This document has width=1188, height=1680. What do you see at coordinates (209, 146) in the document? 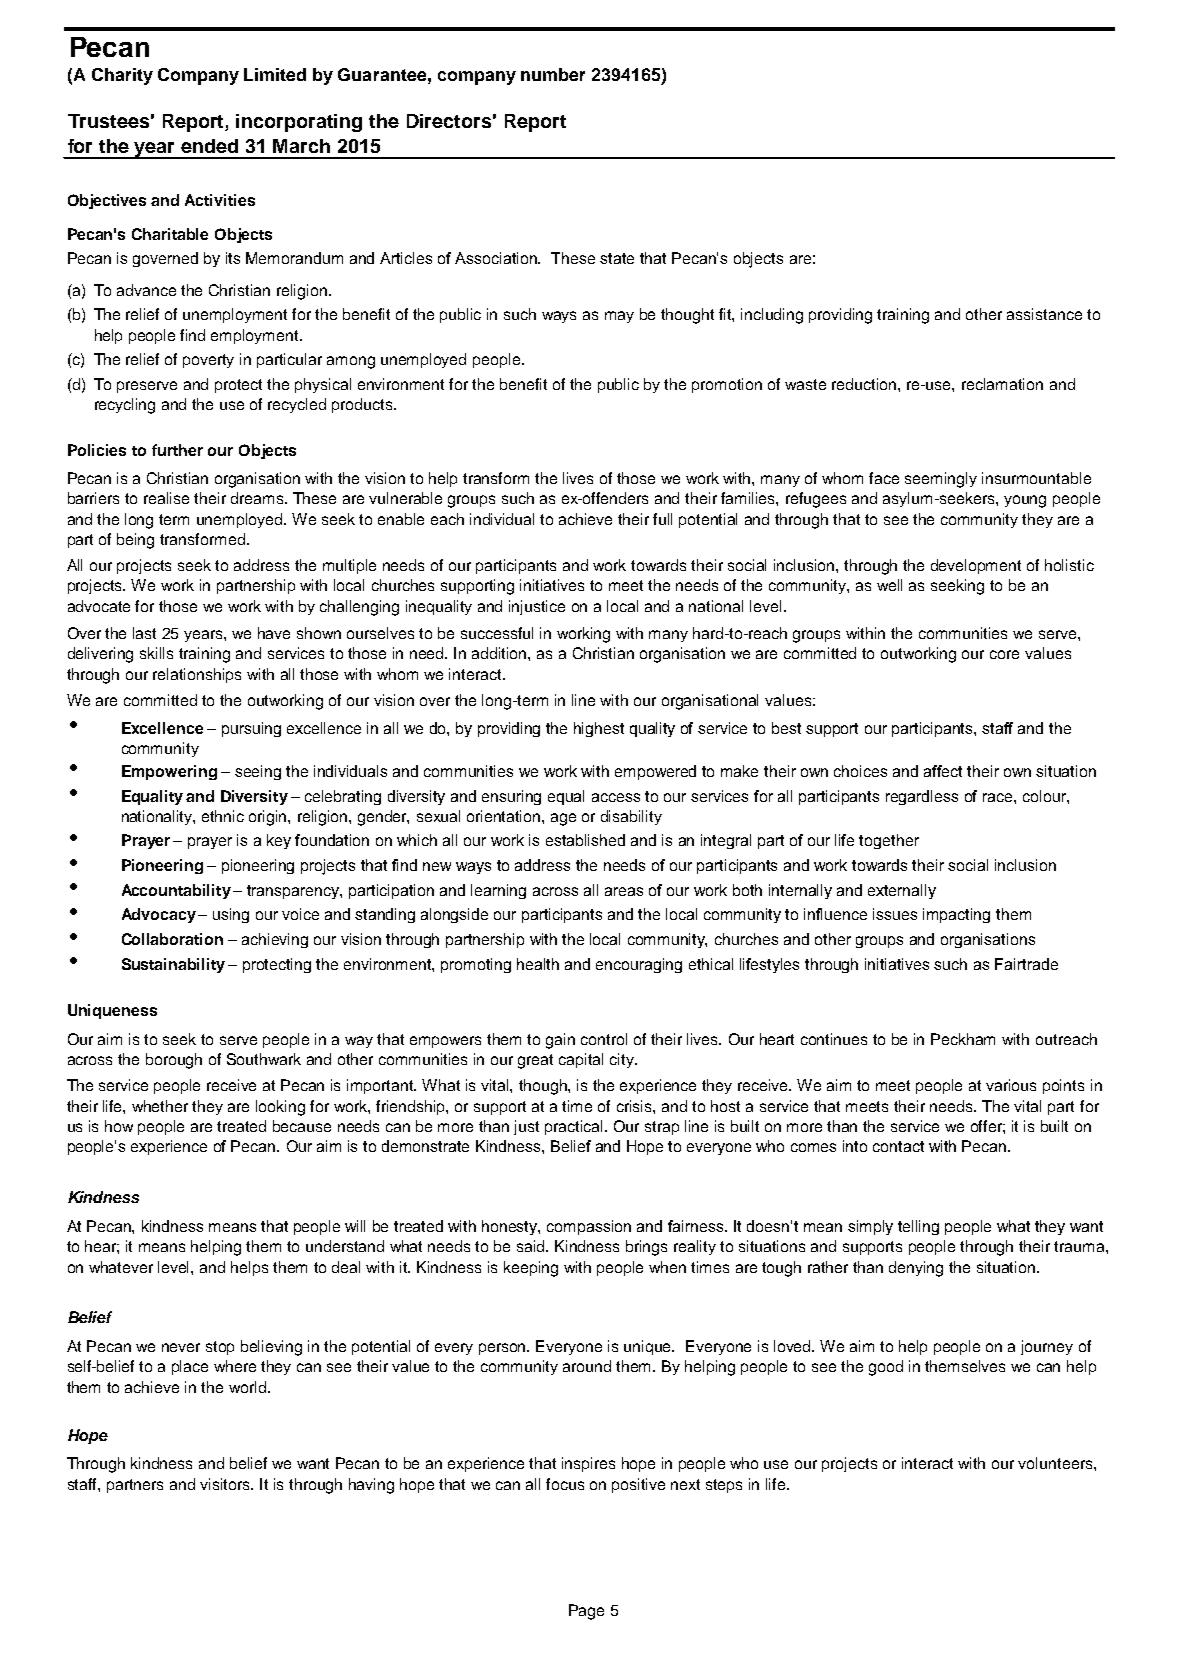
I see `ended` at bounding box center [209, 146].
